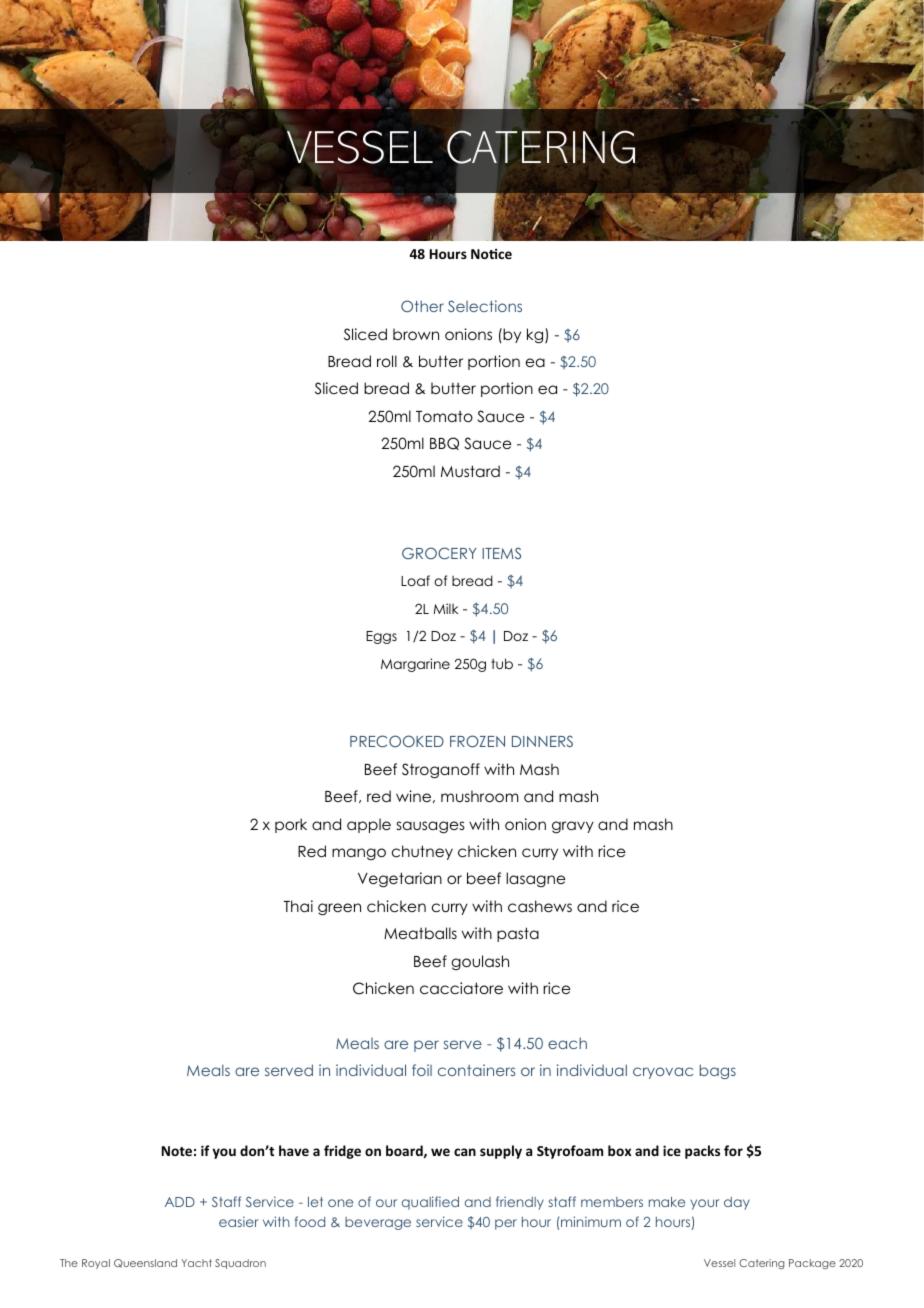  I want to click on qualified, so click(430, 1203).
